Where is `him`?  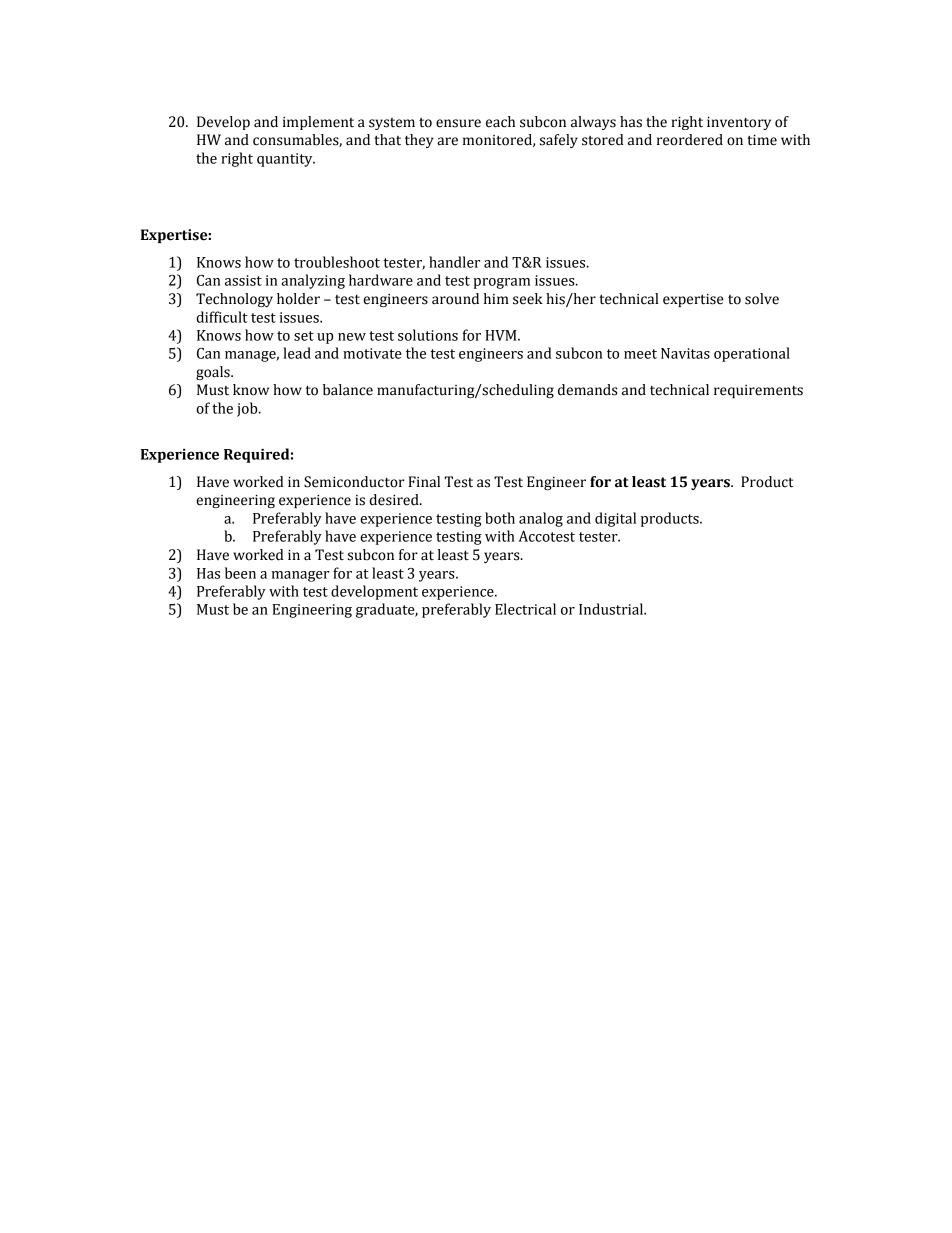 him is located at coordinates (496, 298).
